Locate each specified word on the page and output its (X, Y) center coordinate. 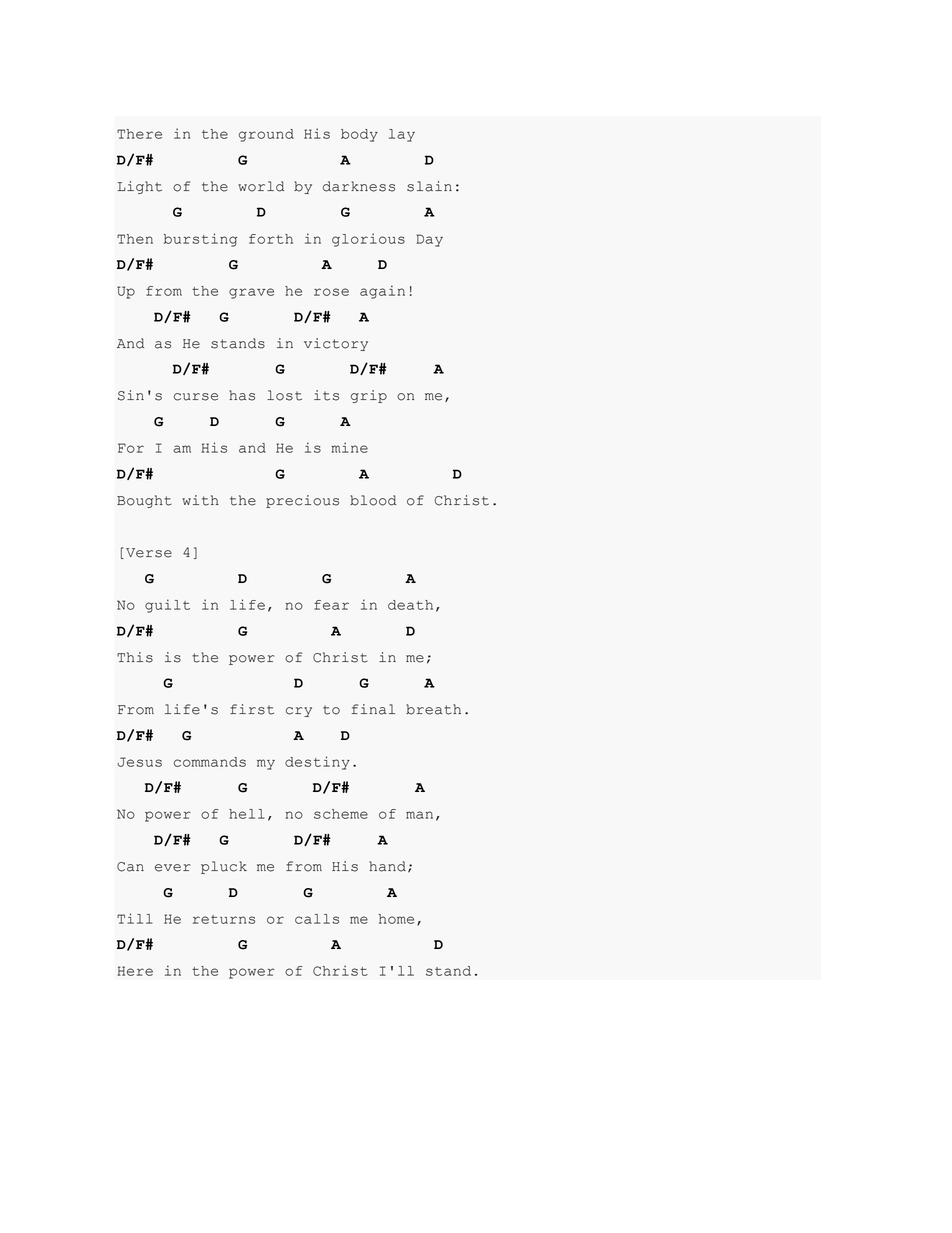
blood (373, 500)
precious (302, 501)
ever (173, 868)
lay (402, 135)
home (396, 919)
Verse (149, 553)
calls (317, 919)
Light (140, 187)
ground (266, 135)
